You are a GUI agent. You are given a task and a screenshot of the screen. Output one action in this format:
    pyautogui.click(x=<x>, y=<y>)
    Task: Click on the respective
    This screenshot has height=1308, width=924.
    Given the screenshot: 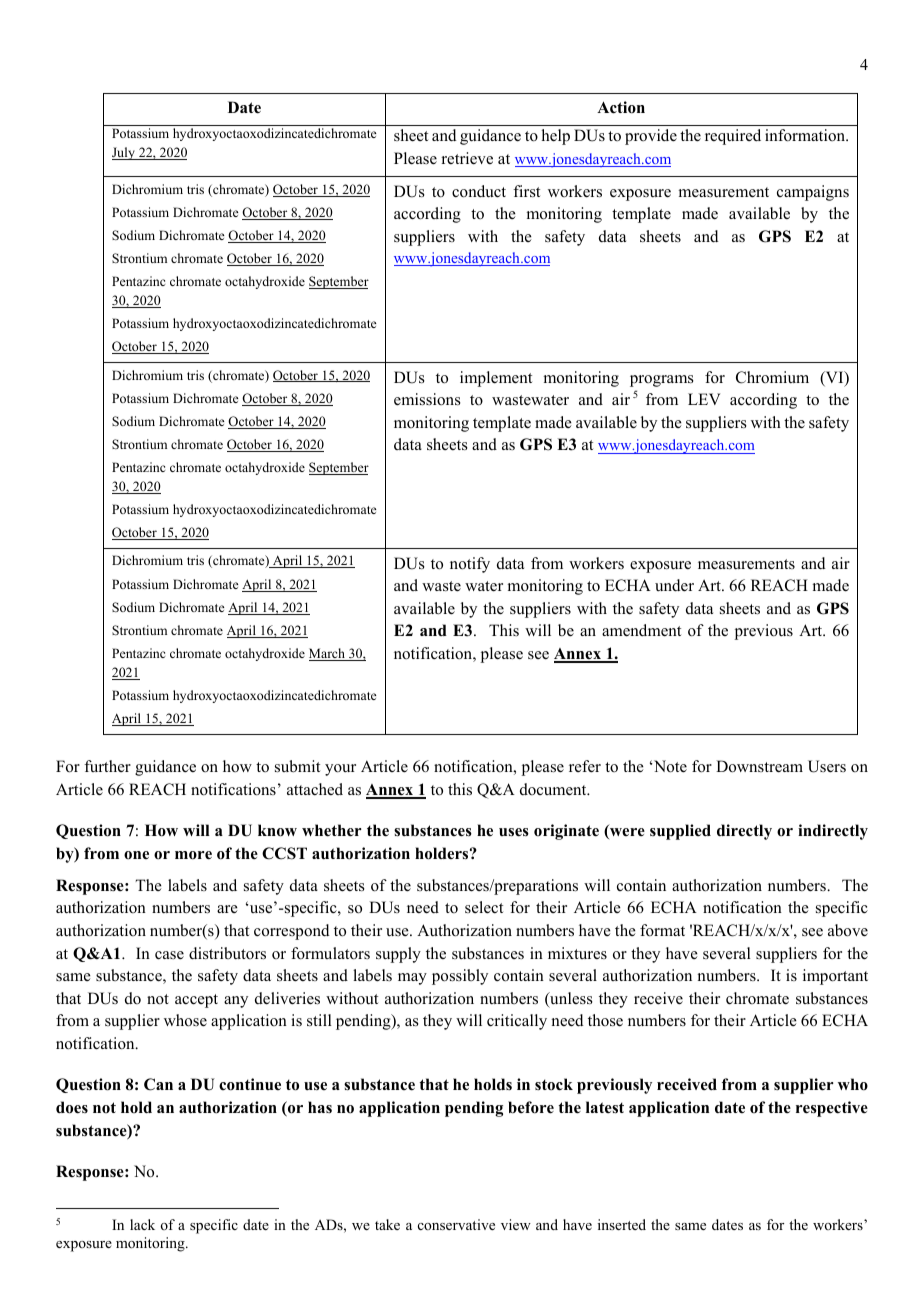 What is the action you would take?
    pyautogui.click(x=832, y=1109)
